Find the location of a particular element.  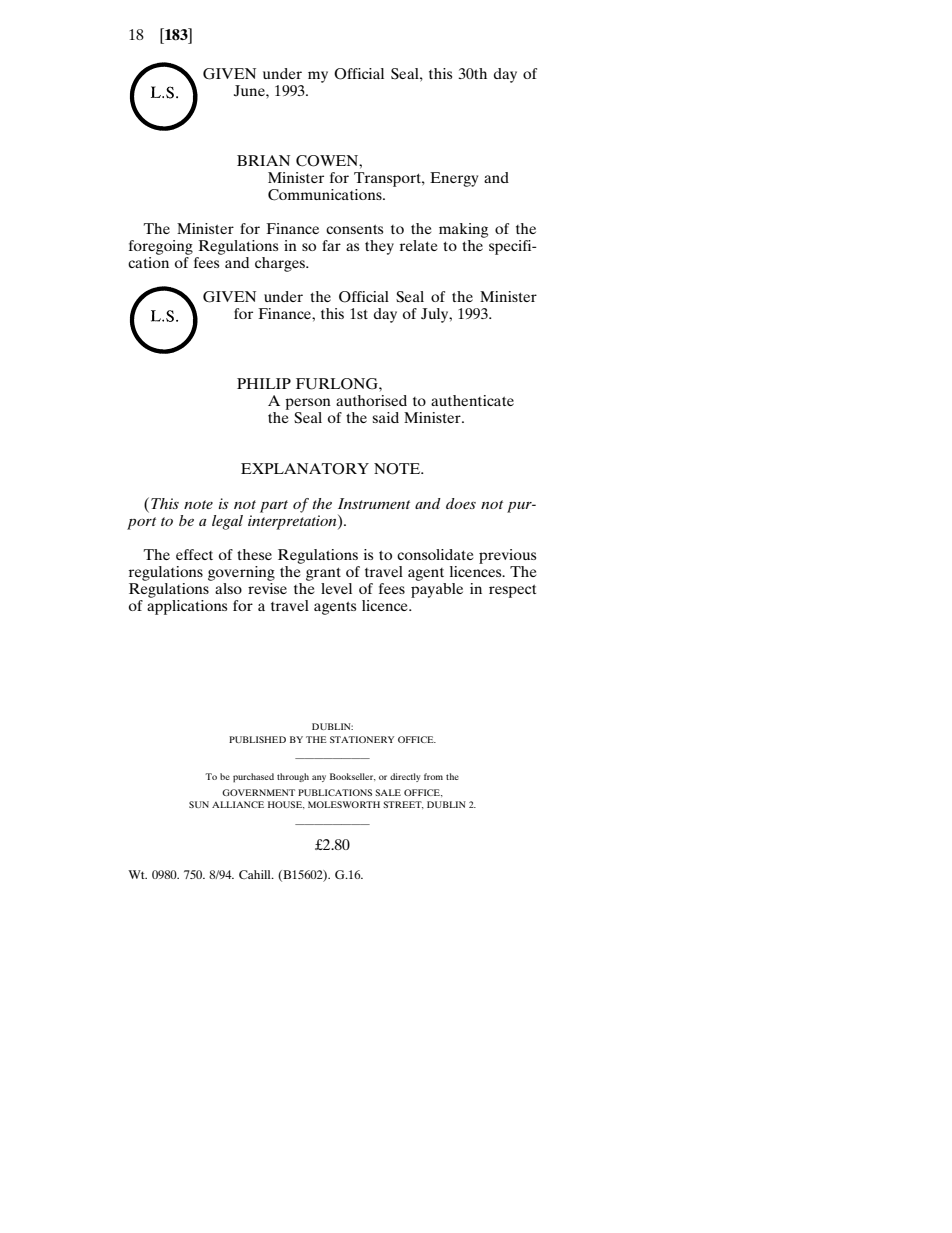

also is located at coordinates (228, 588).
